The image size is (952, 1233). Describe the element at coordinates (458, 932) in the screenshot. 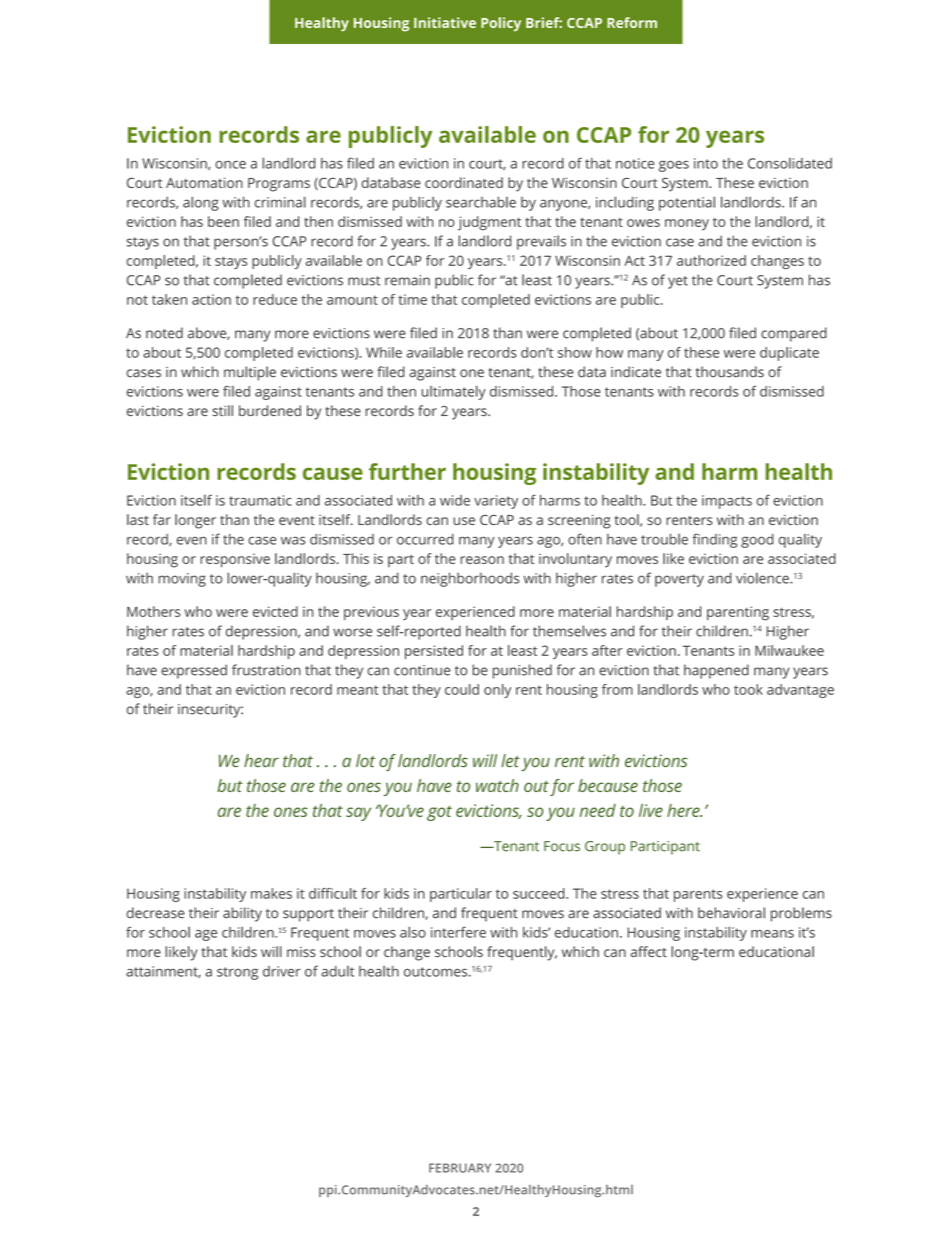

I see `interfere` at that location.
